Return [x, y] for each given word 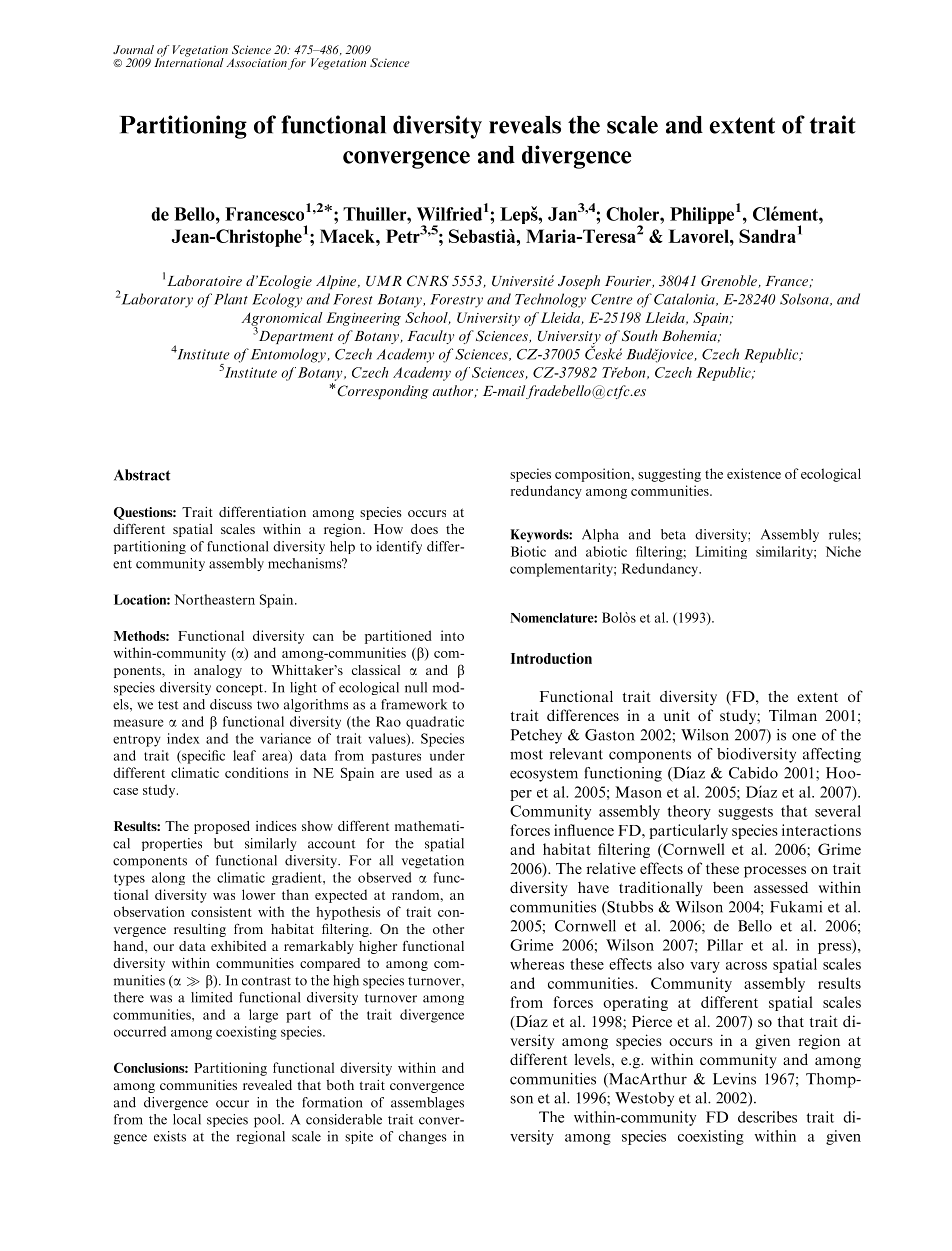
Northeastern [214, 599]
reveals [525, 125]
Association [256, 62]
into [452, 635]
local [187, 1119]
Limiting [721, 552]
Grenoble [730, 281]
